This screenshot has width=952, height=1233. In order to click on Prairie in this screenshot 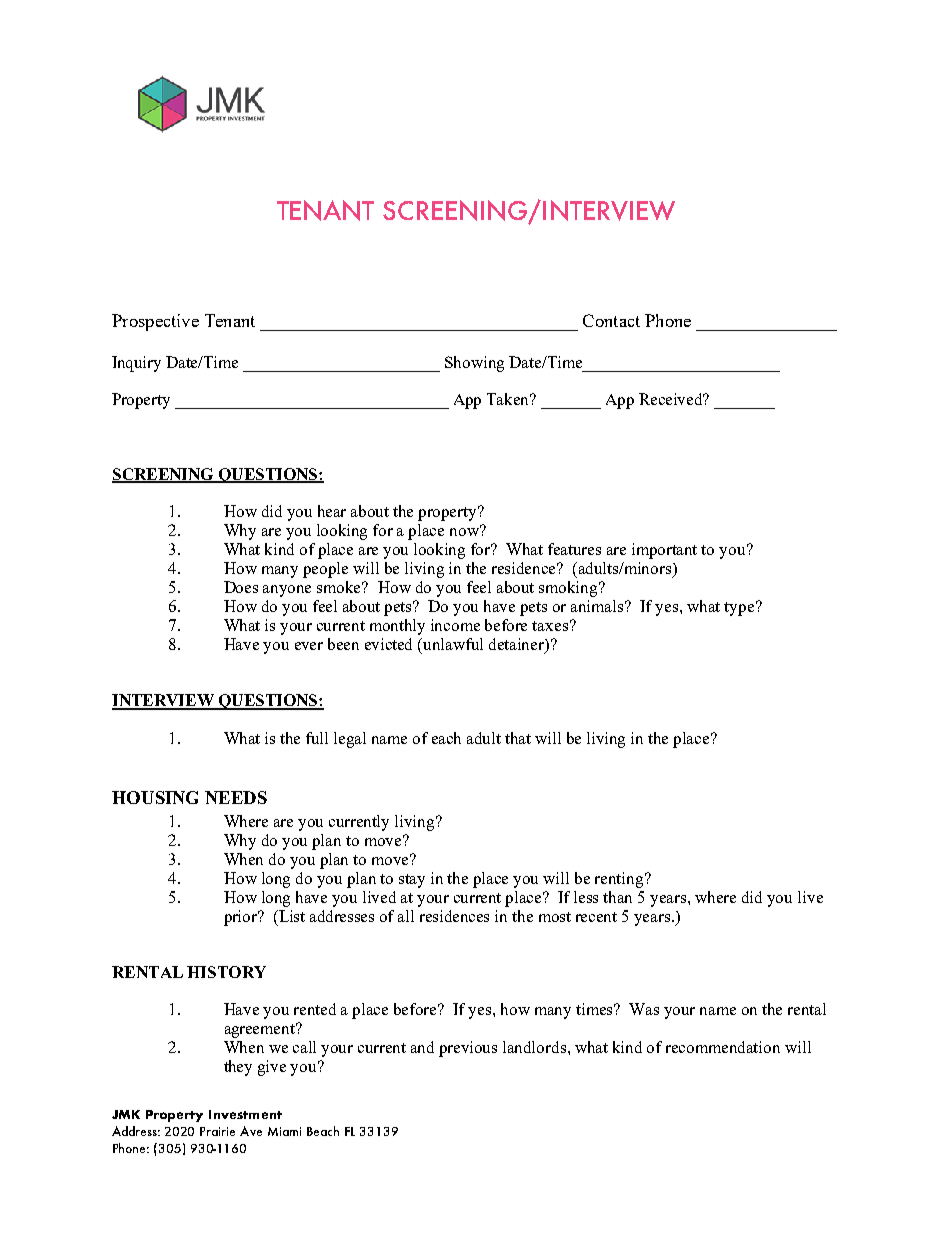, I will do `click(217, 1131)`.
